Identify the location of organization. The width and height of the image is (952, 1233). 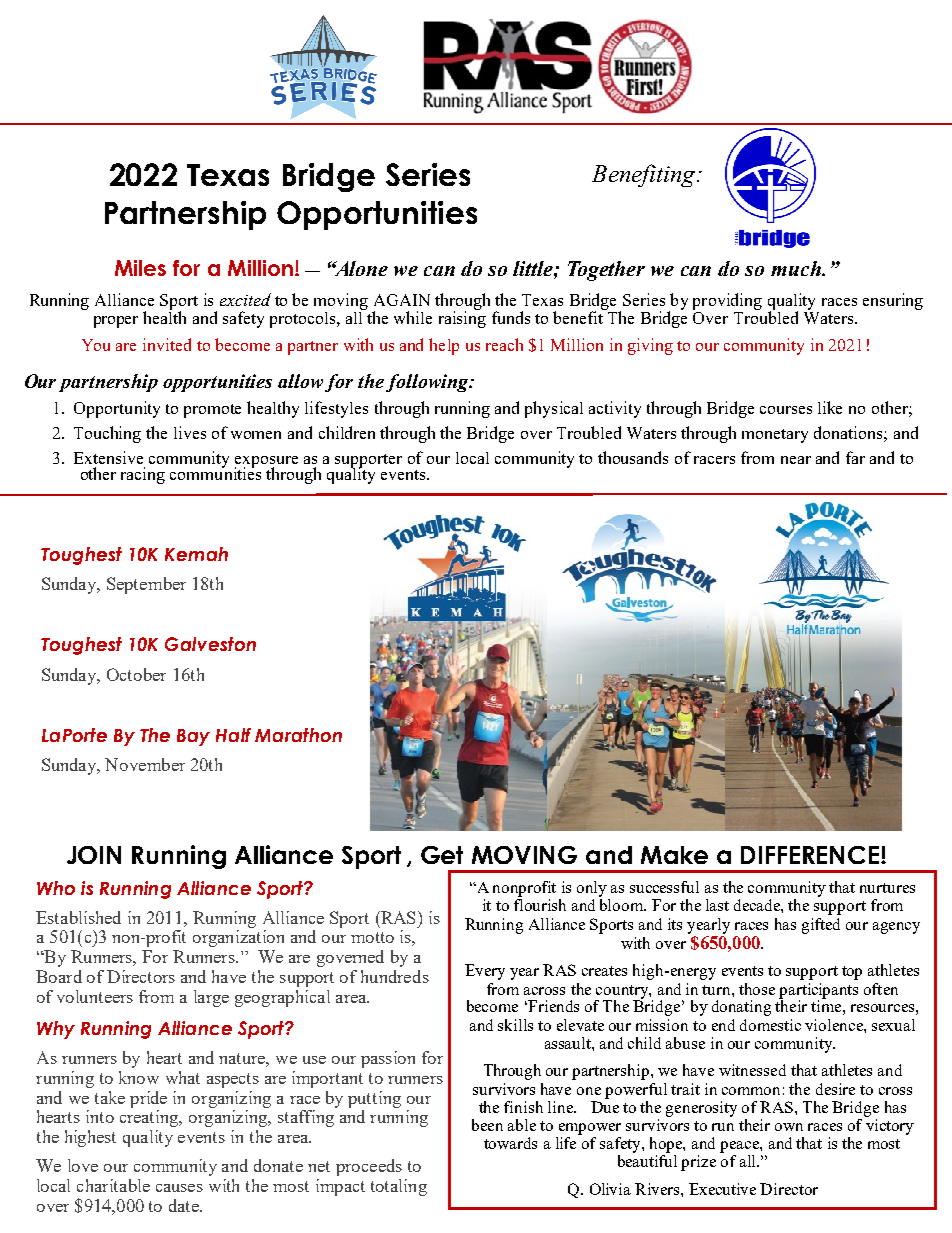
(238, 938).
